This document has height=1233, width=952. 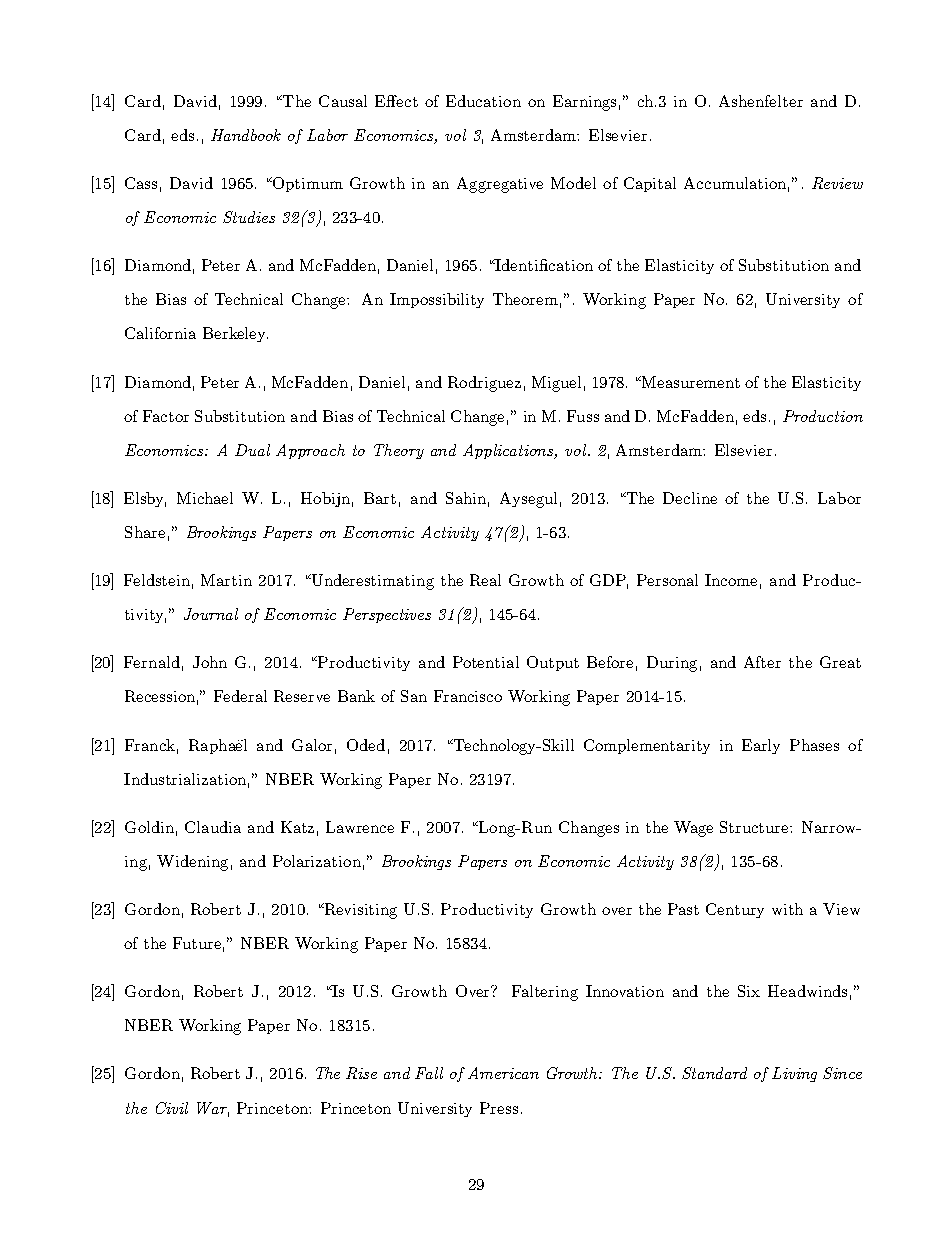 I want to click on Education, so click(x=483, y=101).
